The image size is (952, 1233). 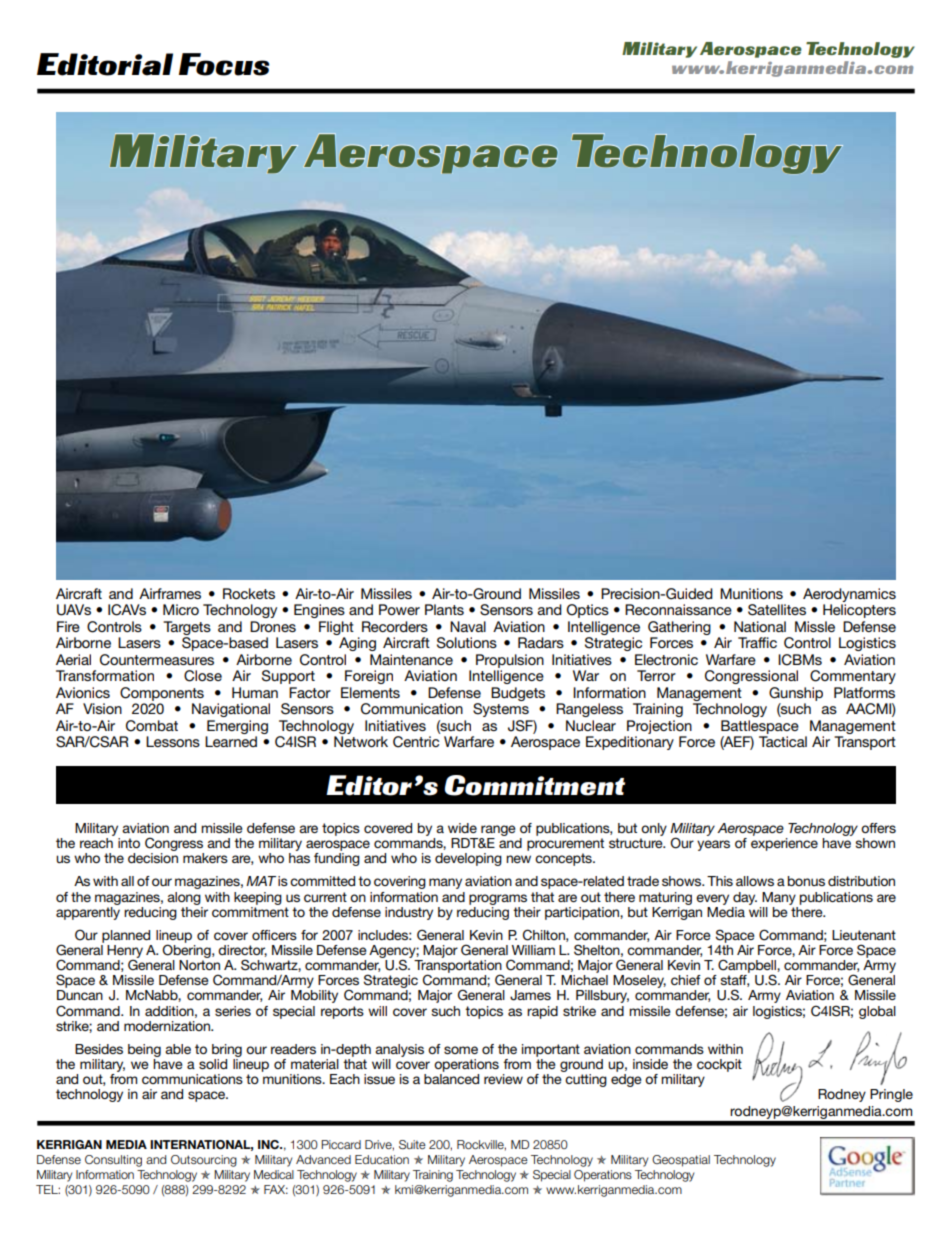 What do you see at coordinates (412, 1144) in the screenshot?
I see `Suite` at bounding box center [412, 1144].
